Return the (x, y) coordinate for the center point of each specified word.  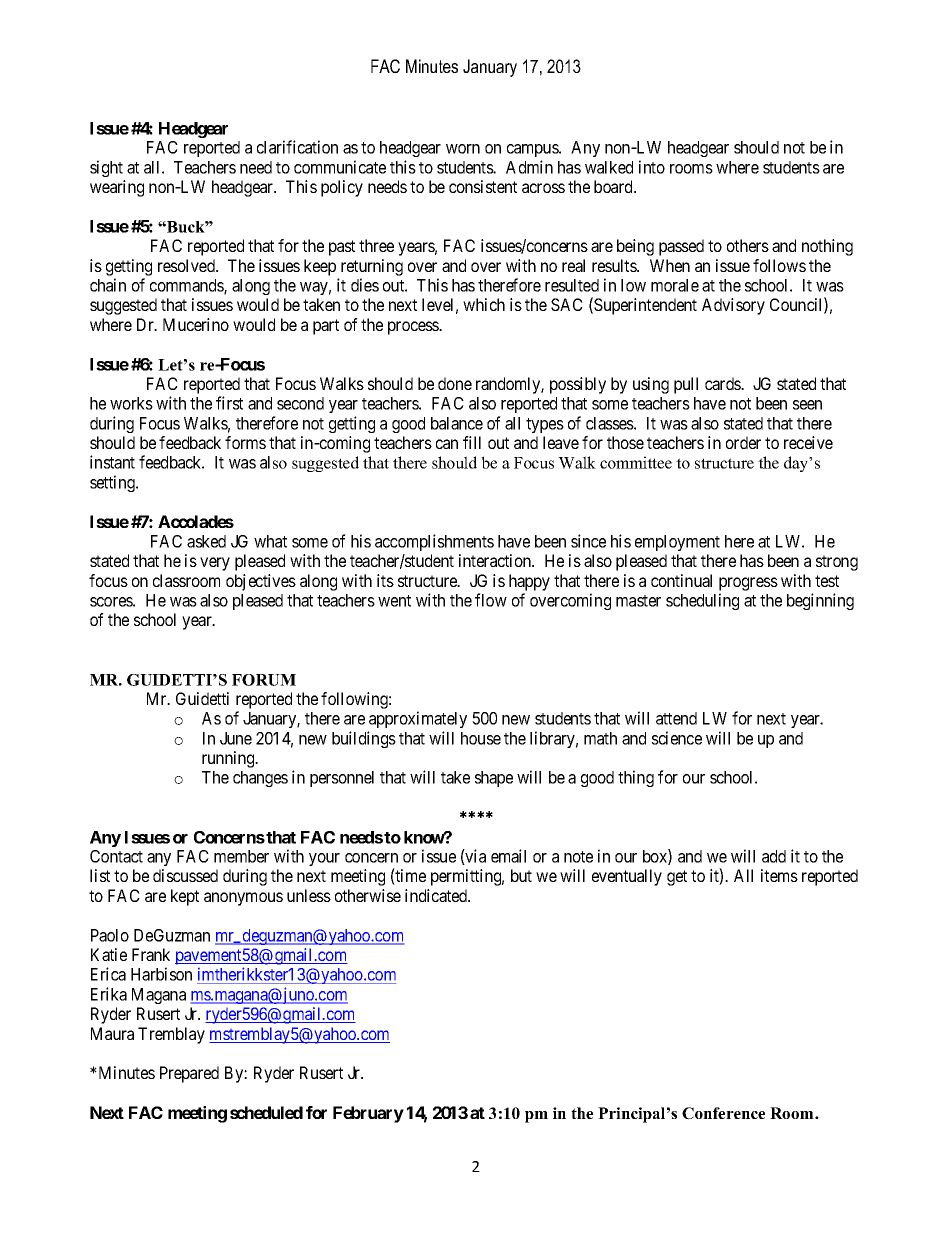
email (508, 856)
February (368, 1114)
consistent (483, 186)
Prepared (189, 1074)
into (652, 167)
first (229, 403)
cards (723, 383)
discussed (185, 875)
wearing (117, 188)
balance (457, 423)
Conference (723, 1113)
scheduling (702, 601)
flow (491, 600)
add (774, 856)
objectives (261, 582)
